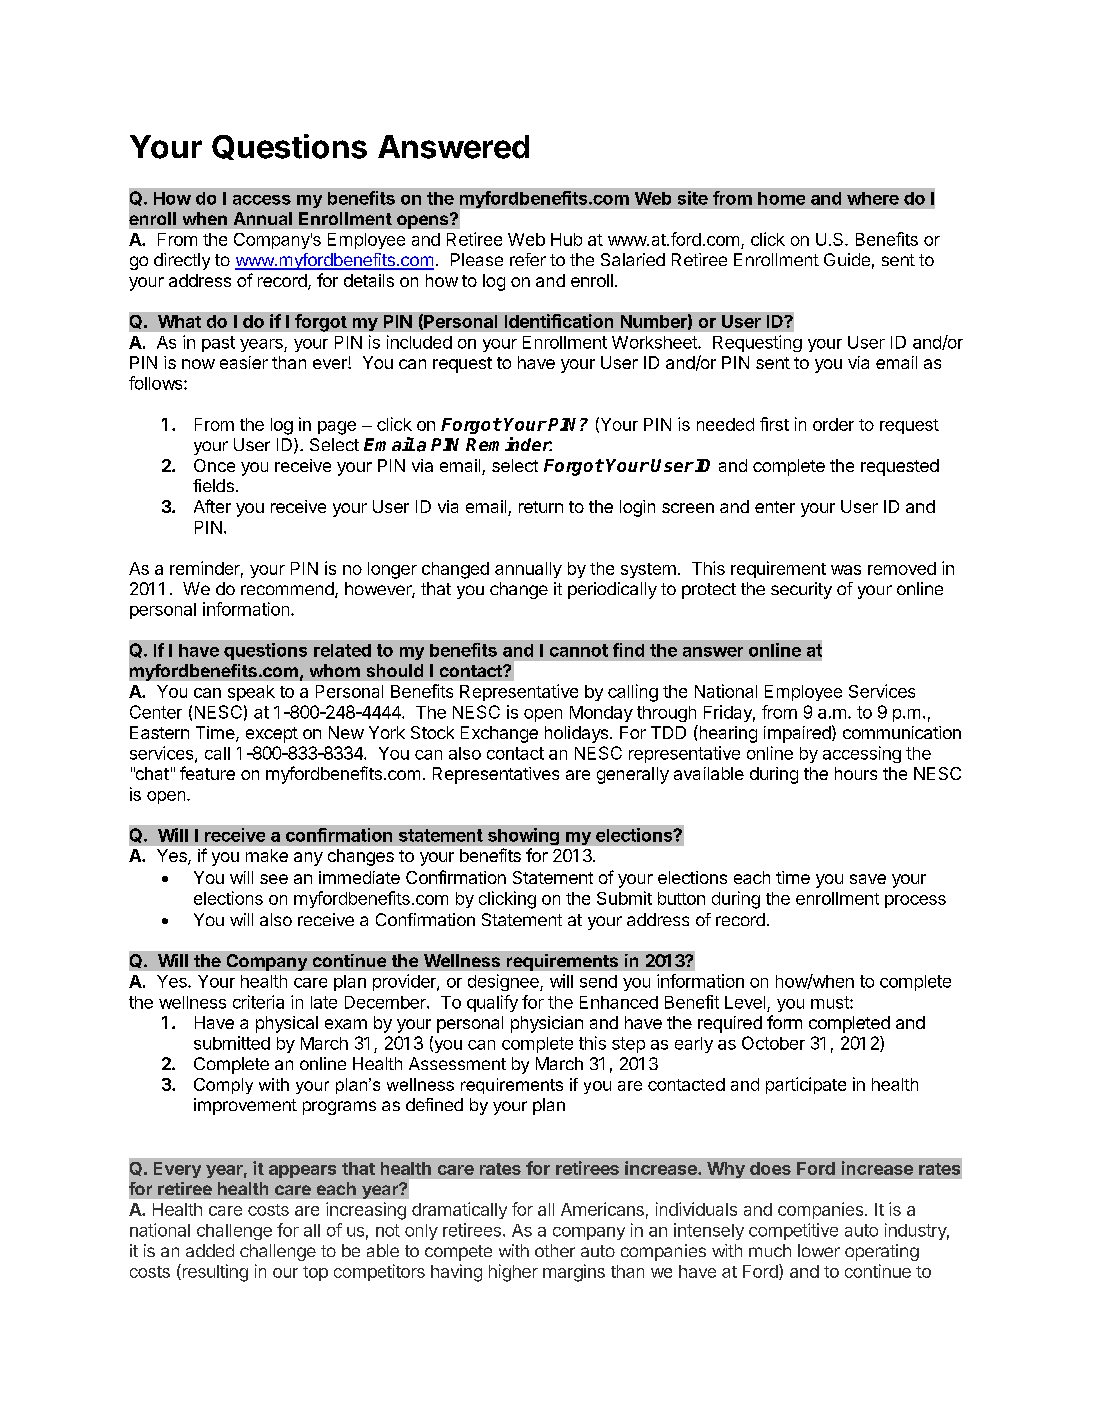 The height and width of the page is (1415, 1093). I want to click on directly, so click(182, 261).
